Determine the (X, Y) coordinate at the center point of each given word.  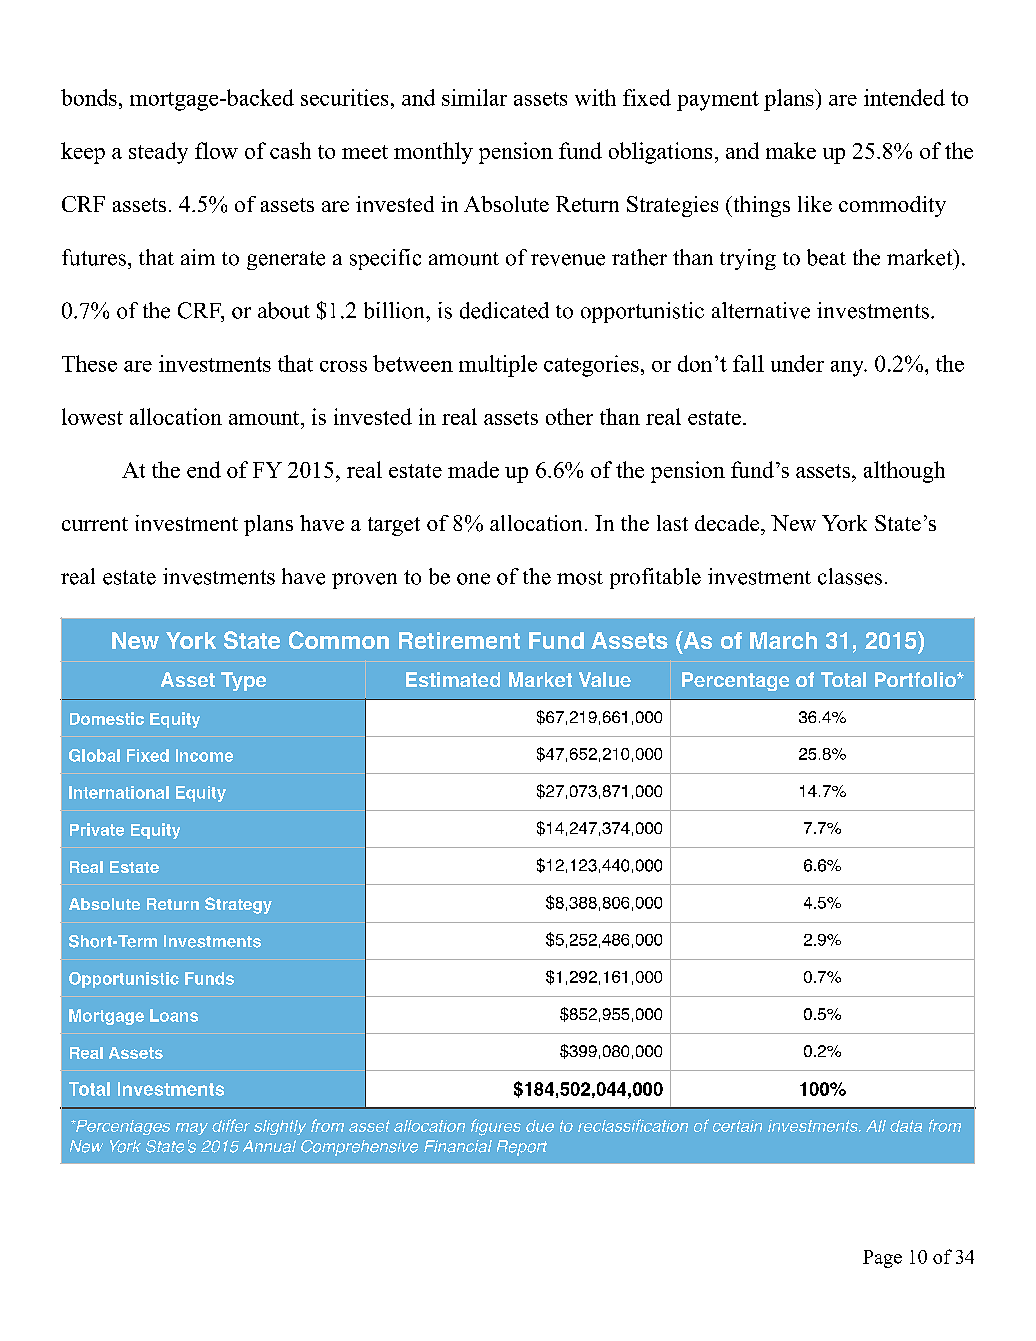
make (791, 150)
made (473, 469)
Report (522, 1148)
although (904, 472)
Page (882, 1259)
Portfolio (916, 679)
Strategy (238, 905)
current (95, 524)
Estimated (453, 679)
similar (474, 97)
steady (158, 153)
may (192, 1129)
